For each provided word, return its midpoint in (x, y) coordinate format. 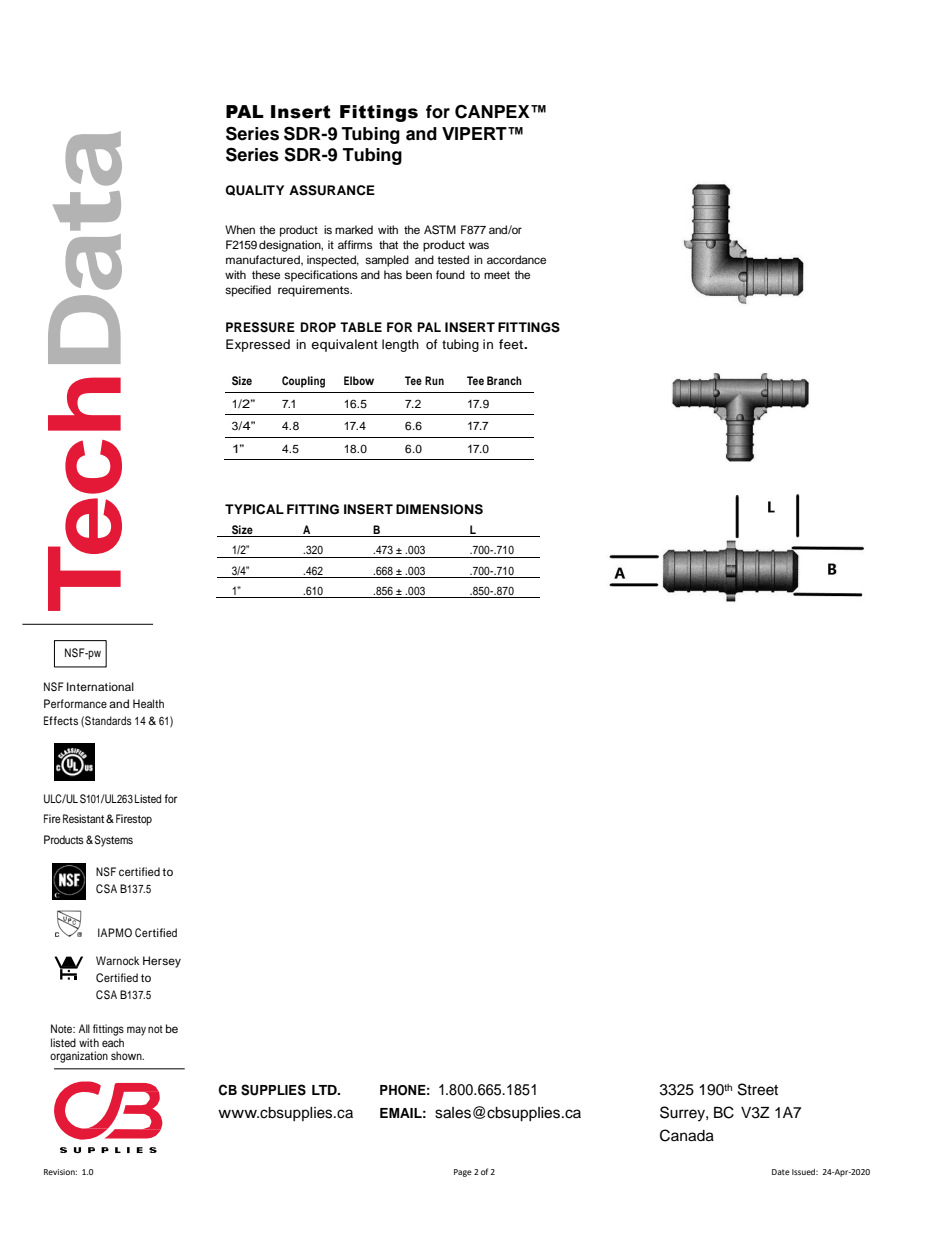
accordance (516, 259)
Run (434, 380)
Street (758, 1089)
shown (127, 1055)
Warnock (117, 960)
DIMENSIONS (439, 509)
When (240, 229)
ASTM (440, 230)
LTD (325, 1090)
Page (463, 1173)
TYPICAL (254, 509)
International (100, 686)
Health (148, 703)
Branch (504, 380)
